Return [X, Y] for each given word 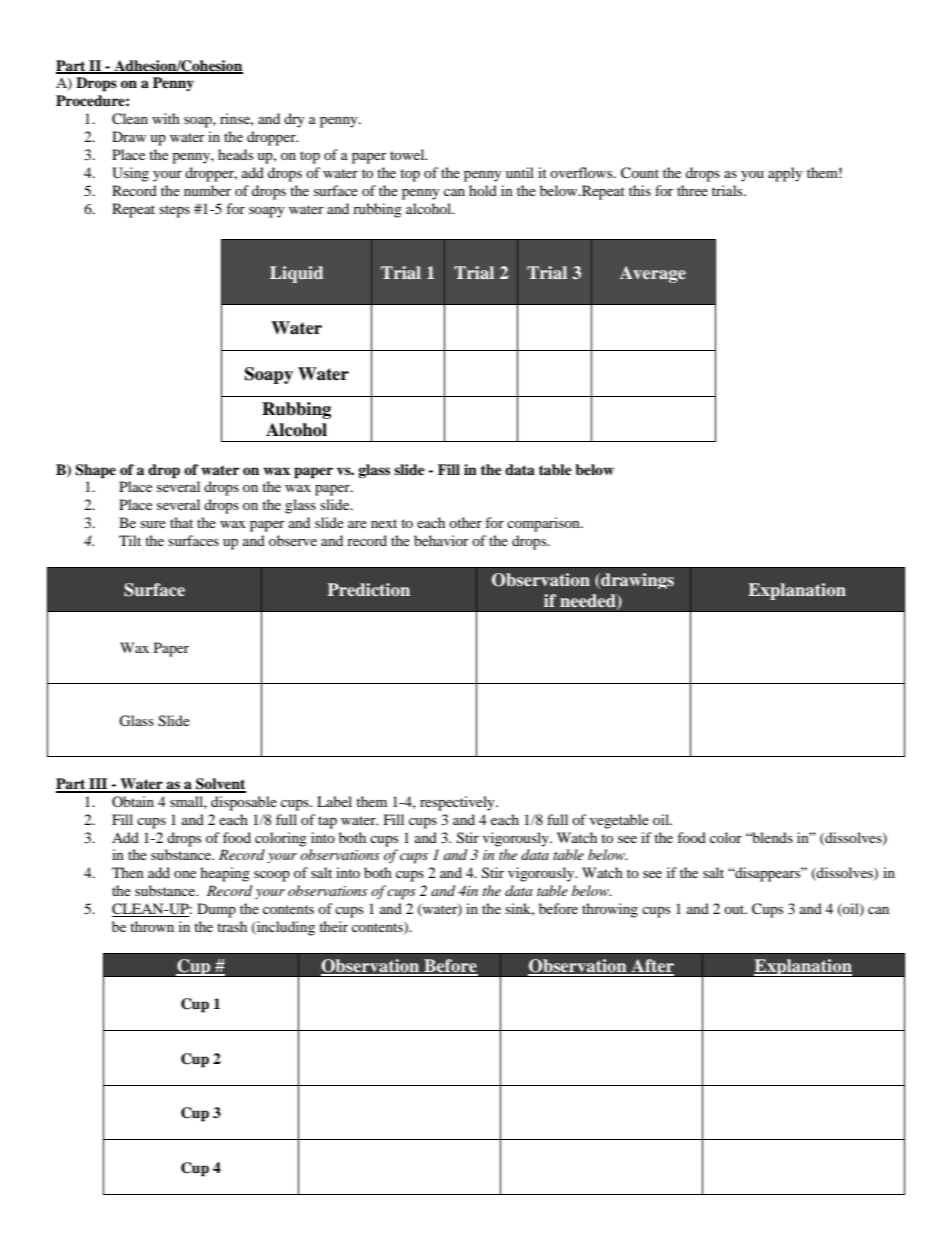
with [166, 118]
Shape [95, 471]
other [465, 522]
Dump [216, 910]
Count [640, 173]
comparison [544, 524]
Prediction [368, 590]
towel [408, 154]
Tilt [130, 540]
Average [653, 274]
